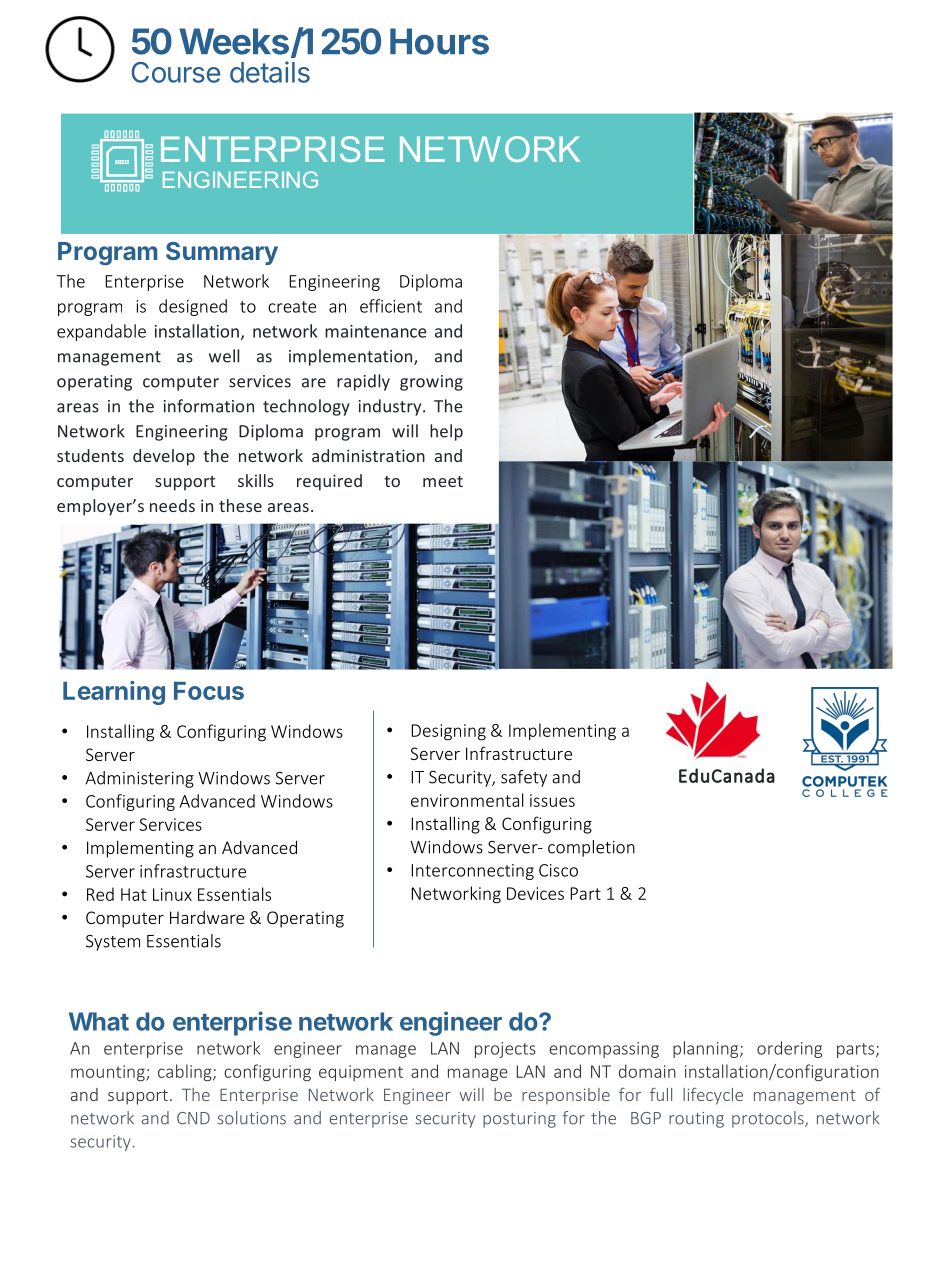  What do you see at coordinates (186, 1072) in the screenshot?
I see `cabling` at bounding box center [186, 1072].
